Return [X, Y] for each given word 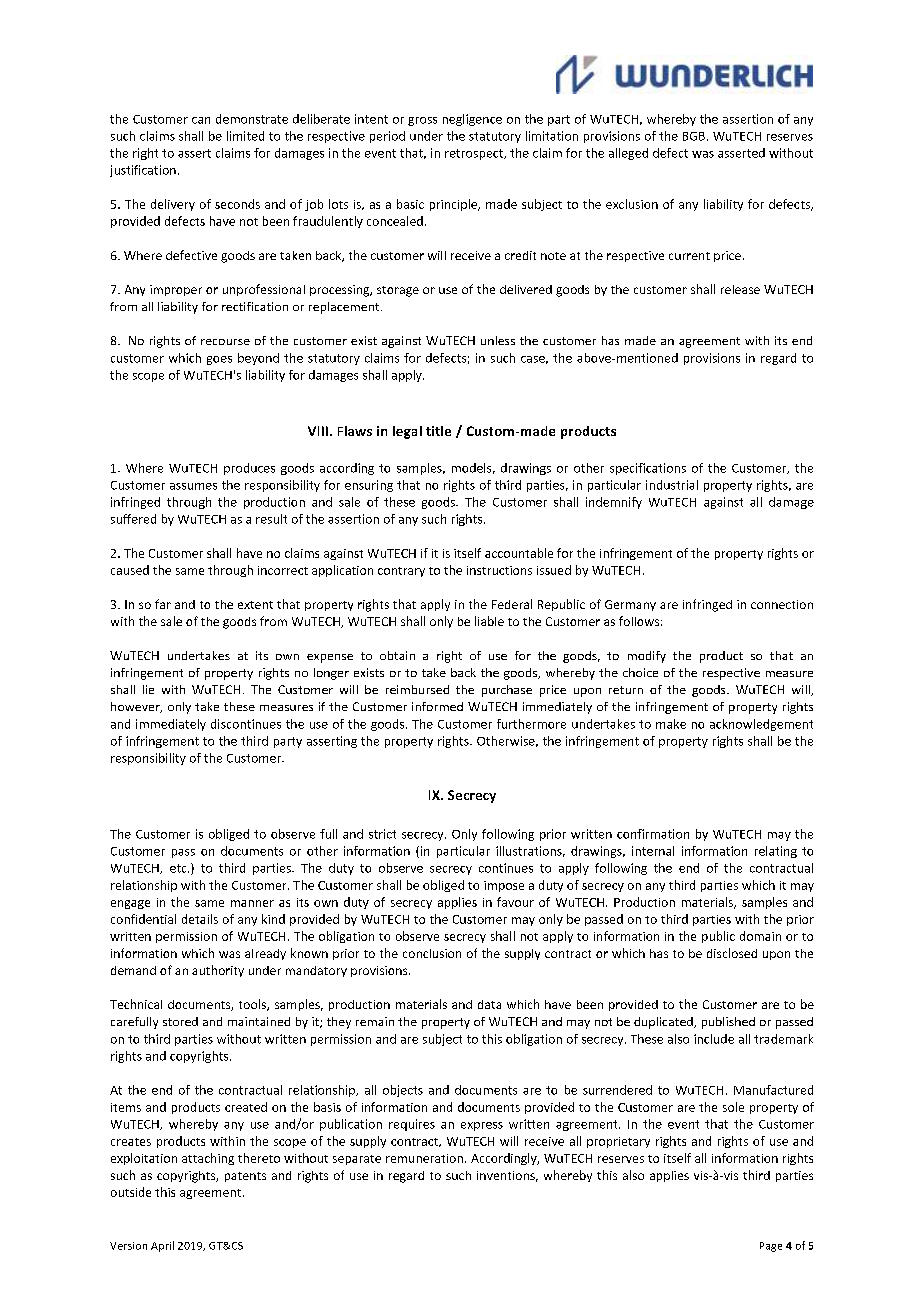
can [201, 120]
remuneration [424, 1158]
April [162, 1246]
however [136, 707]
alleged [628, 154]
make [671, 724]
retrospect [475, 154]
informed [437, 706]
